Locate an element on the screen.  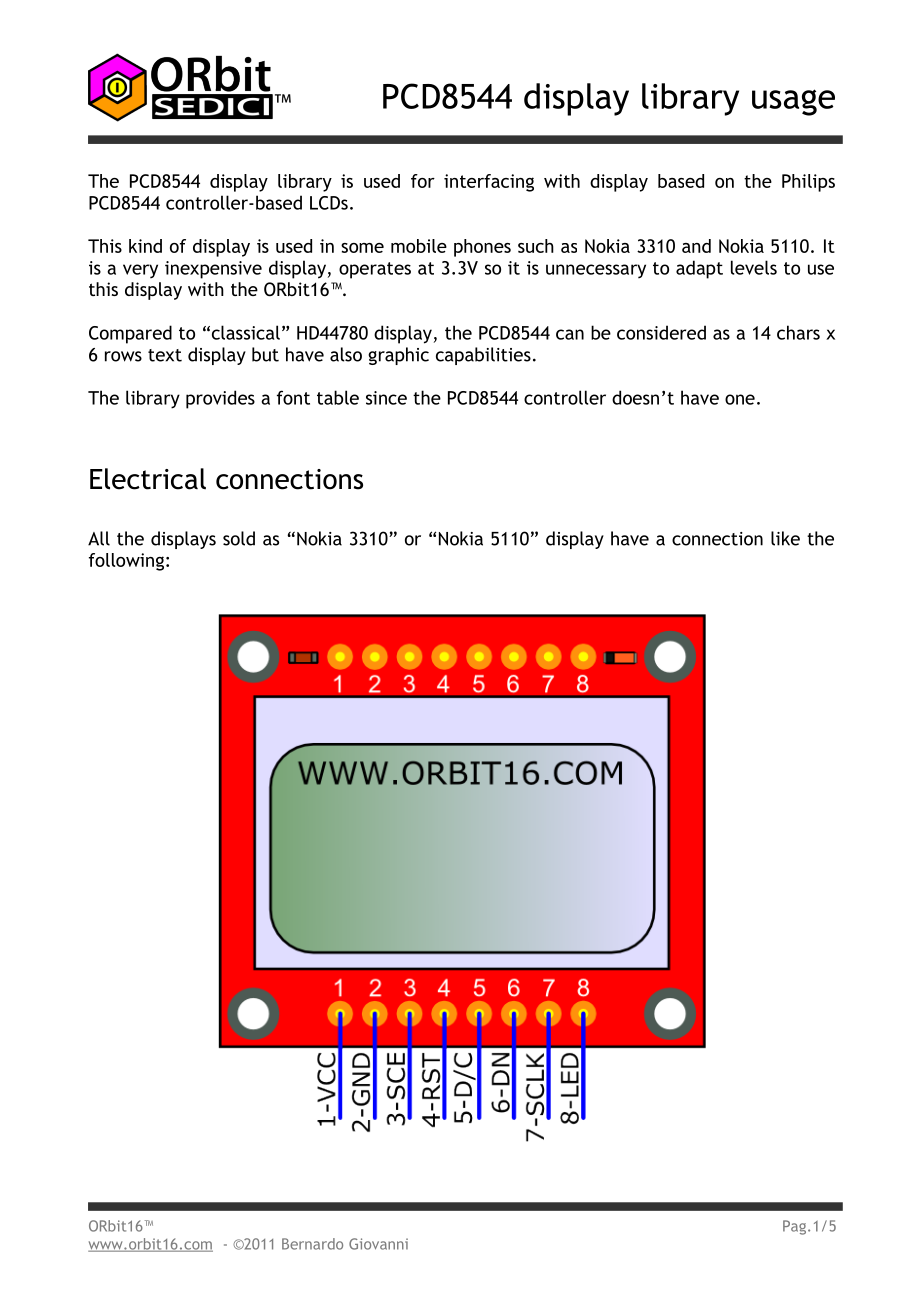
Bernardo is located at coordinates (312, 1244).
